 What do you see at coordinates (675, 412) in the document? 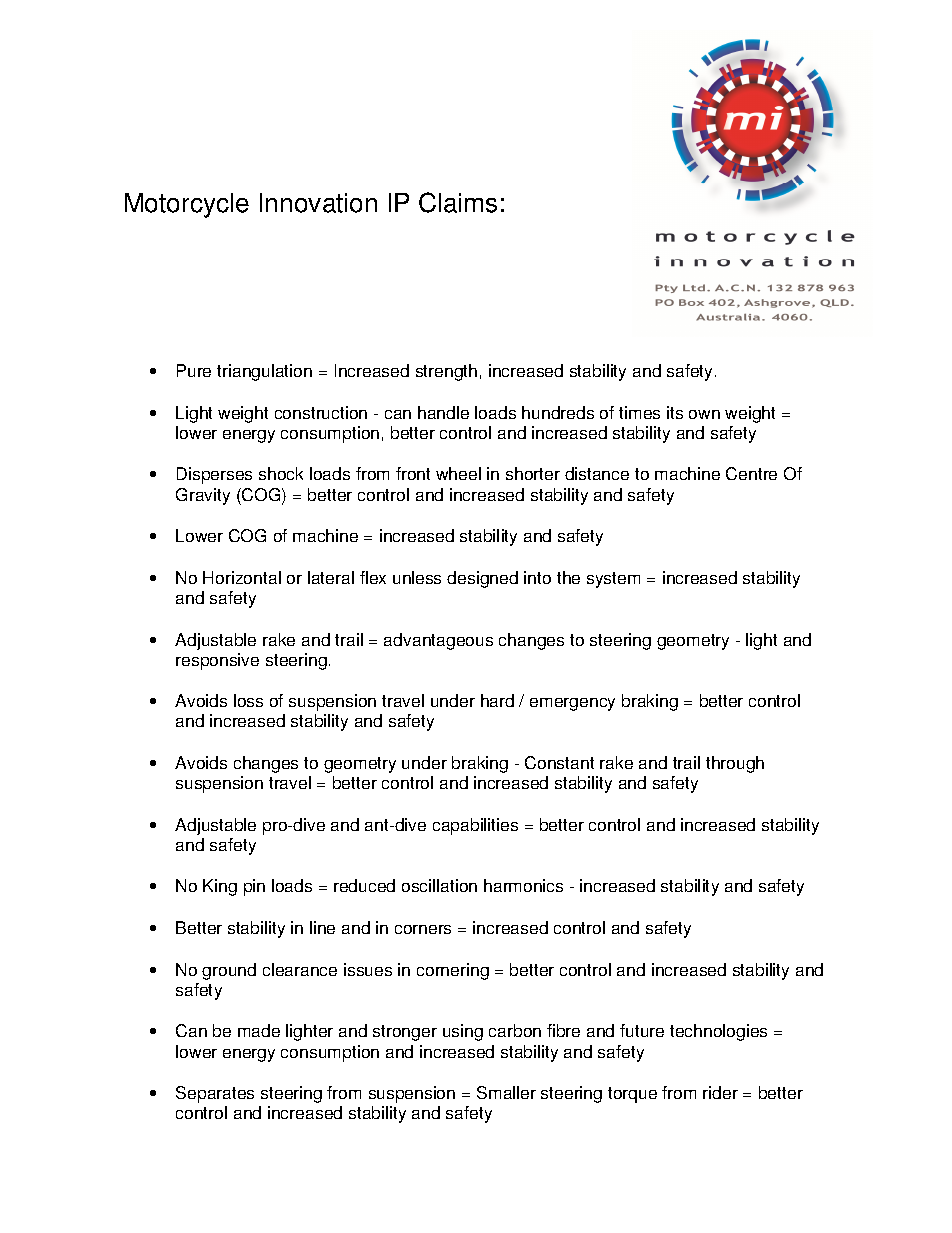
I see `its` at bounding box center [675, 412].
